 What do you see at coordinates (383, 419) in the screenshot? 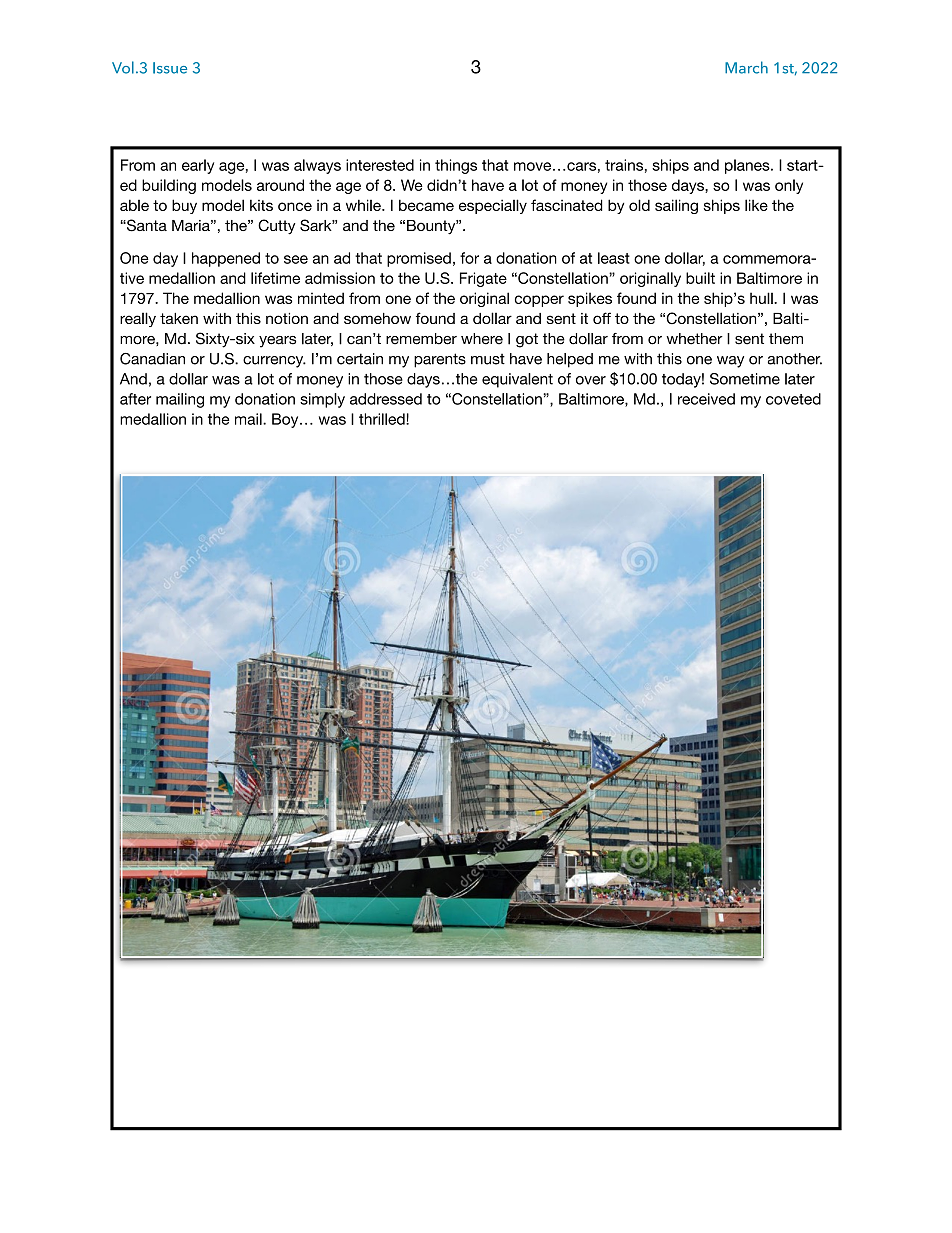
I see `thrilled` at bounding box center [383, 419].
